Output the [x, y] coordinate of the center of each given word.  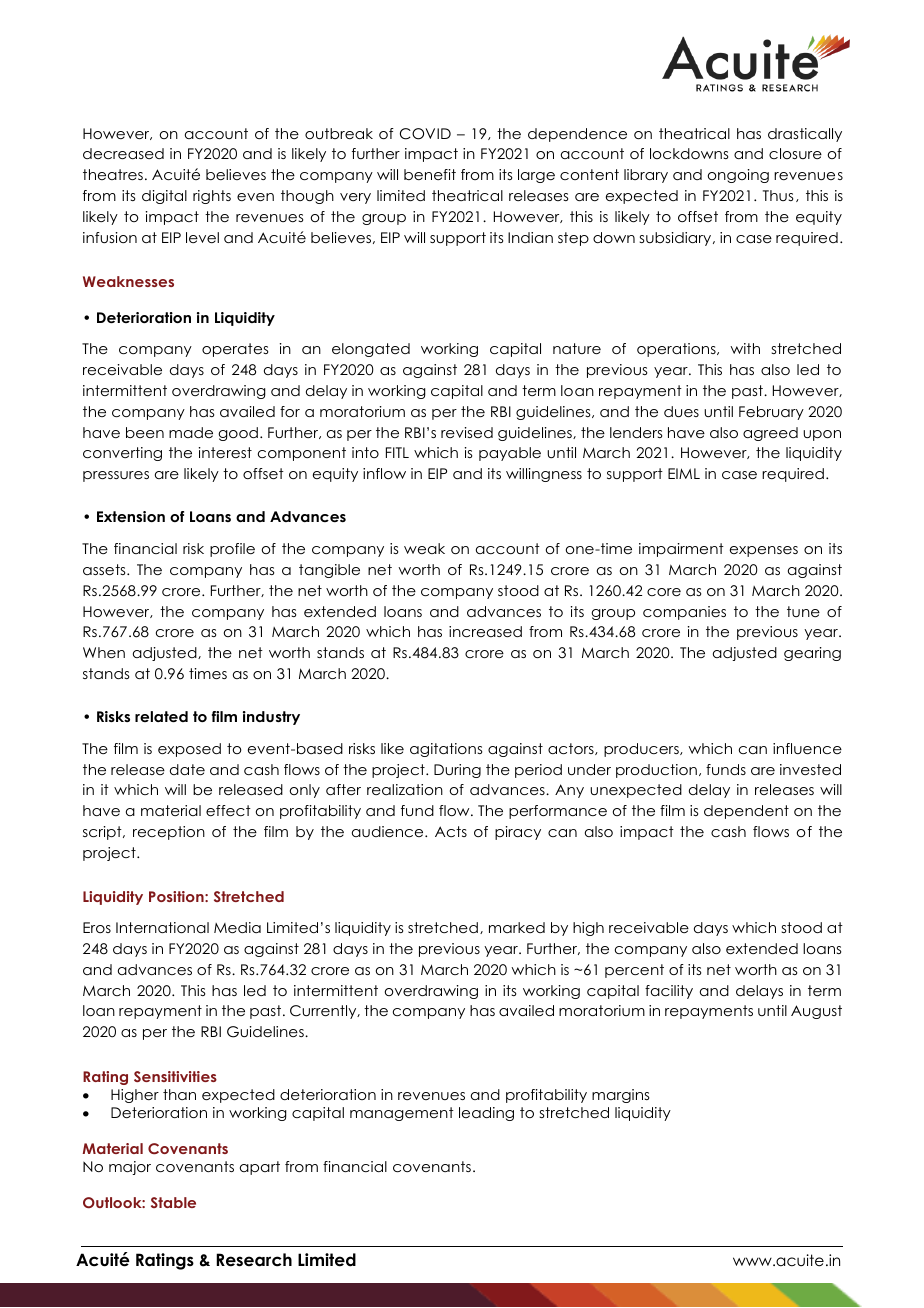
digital [164, 197]
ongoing [738, 176]
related [161, 716]
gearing [812, 654]
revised [467, 432]
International [162, 927]
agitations [446, 750]
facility [669, 992]
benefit [430, 174]
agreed [770, 434]
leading [486, 1114]
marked [517, 927]
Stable [173, 1202]
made [191, 432]
